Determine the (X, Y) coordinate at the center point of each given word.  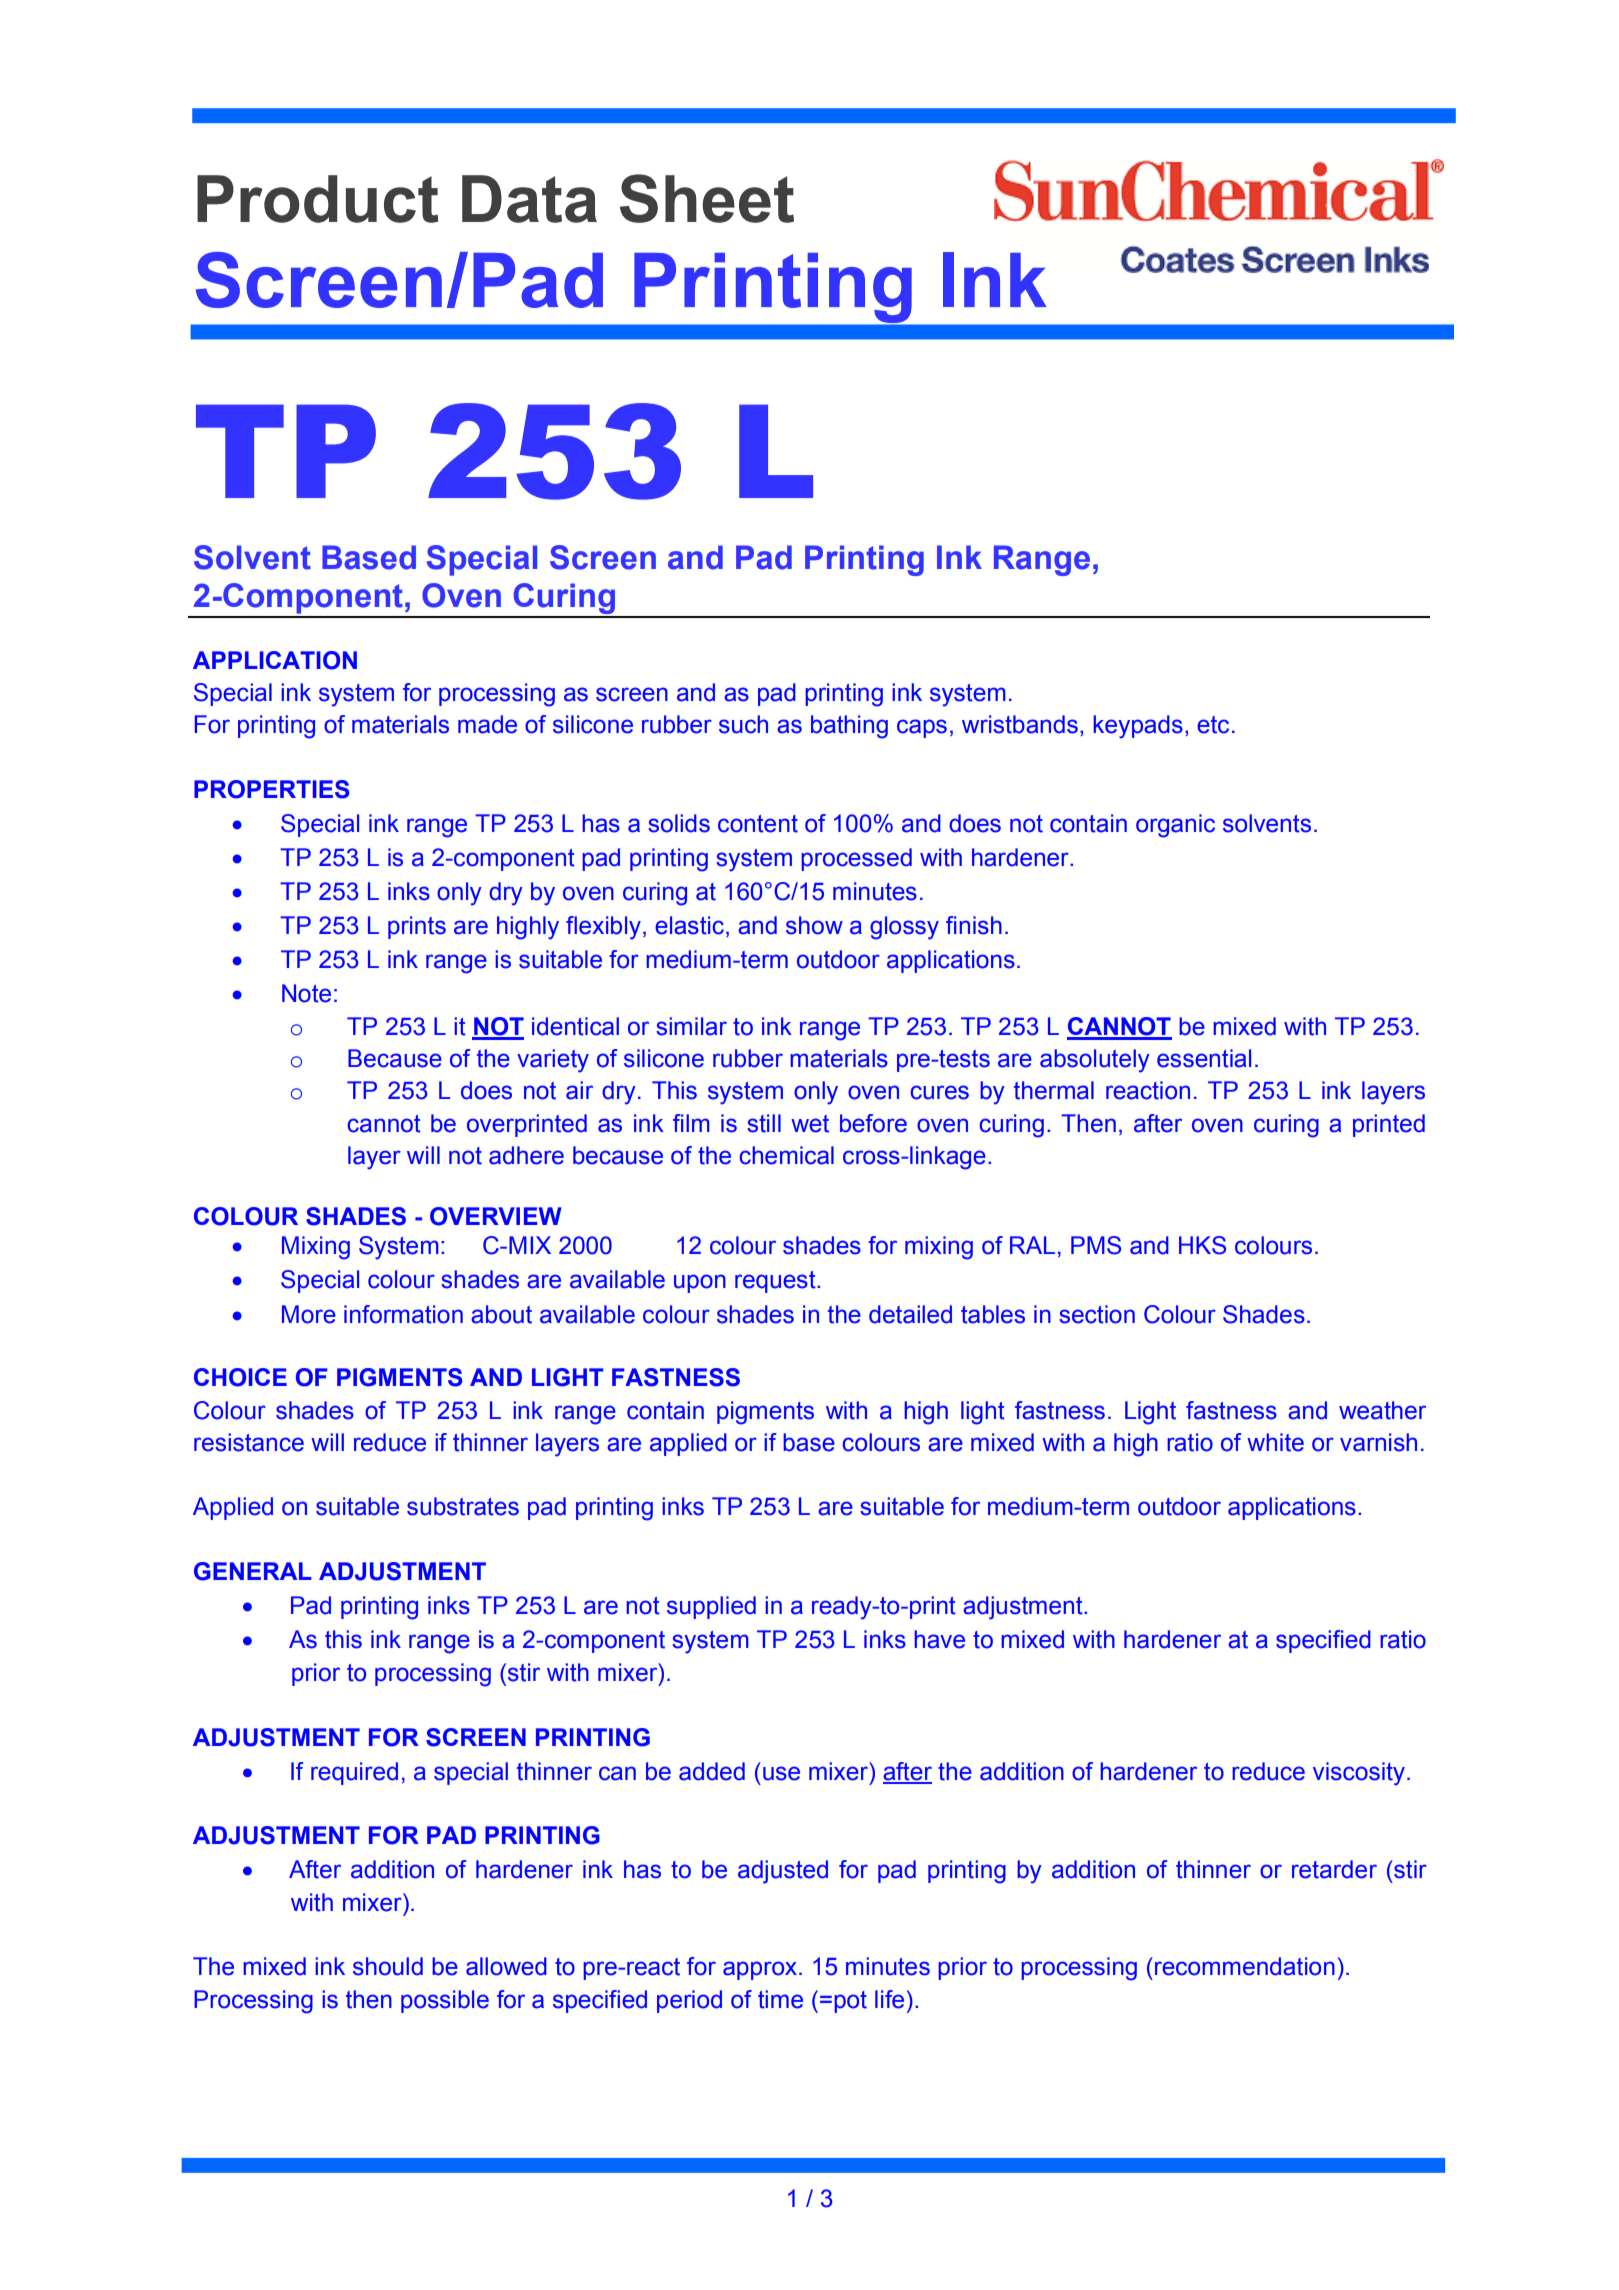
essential (1204, 1058)
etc (1213, 725)
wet (810, 1124)
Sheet (707, 198)
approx (760, 1970)
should (388, 1966)
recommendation (1245, 1966)
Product (317, 199)
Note (306, 993)
